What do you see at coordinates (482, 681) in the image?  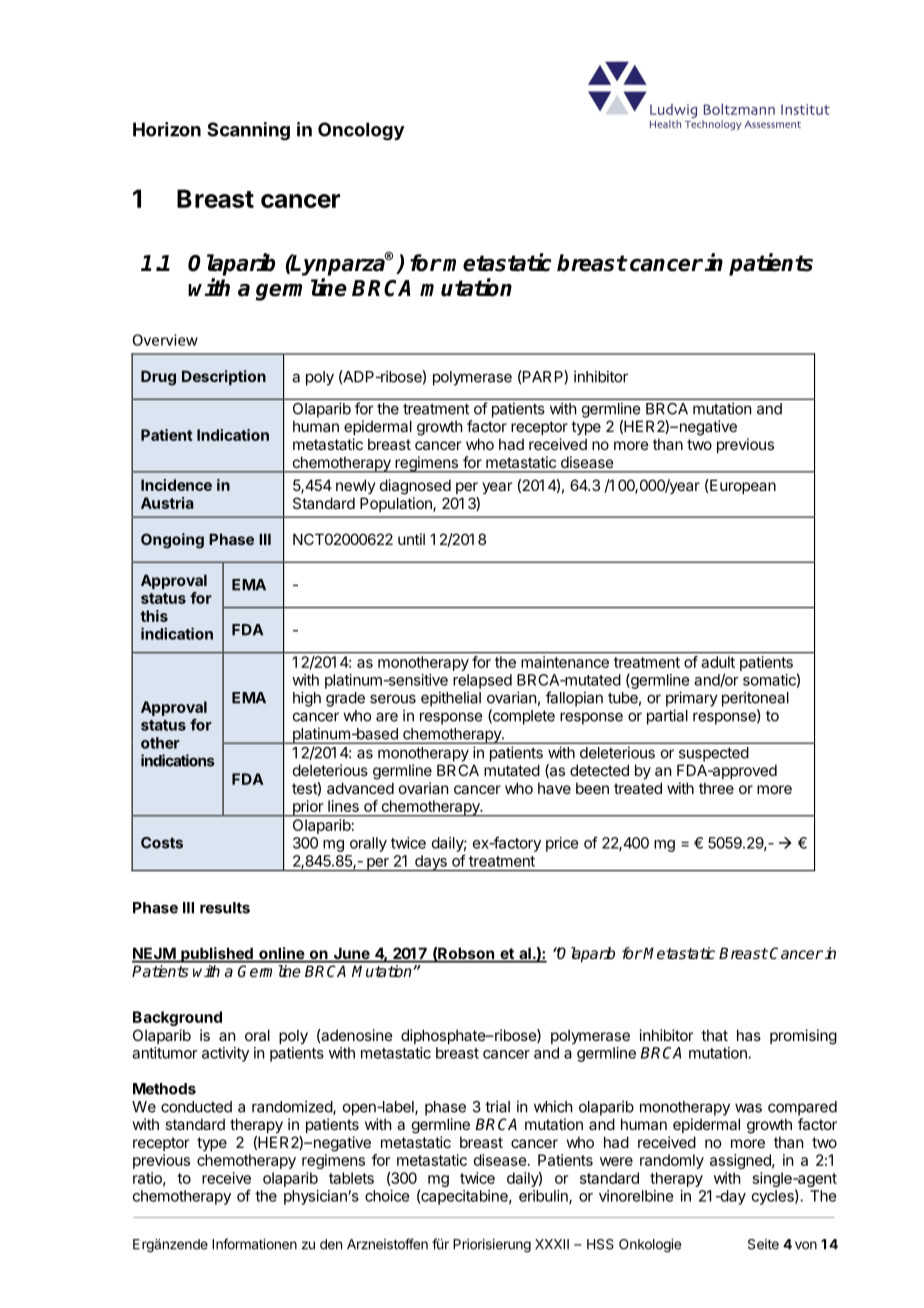 I see `relapsed` at bounding box center [482, 681].
